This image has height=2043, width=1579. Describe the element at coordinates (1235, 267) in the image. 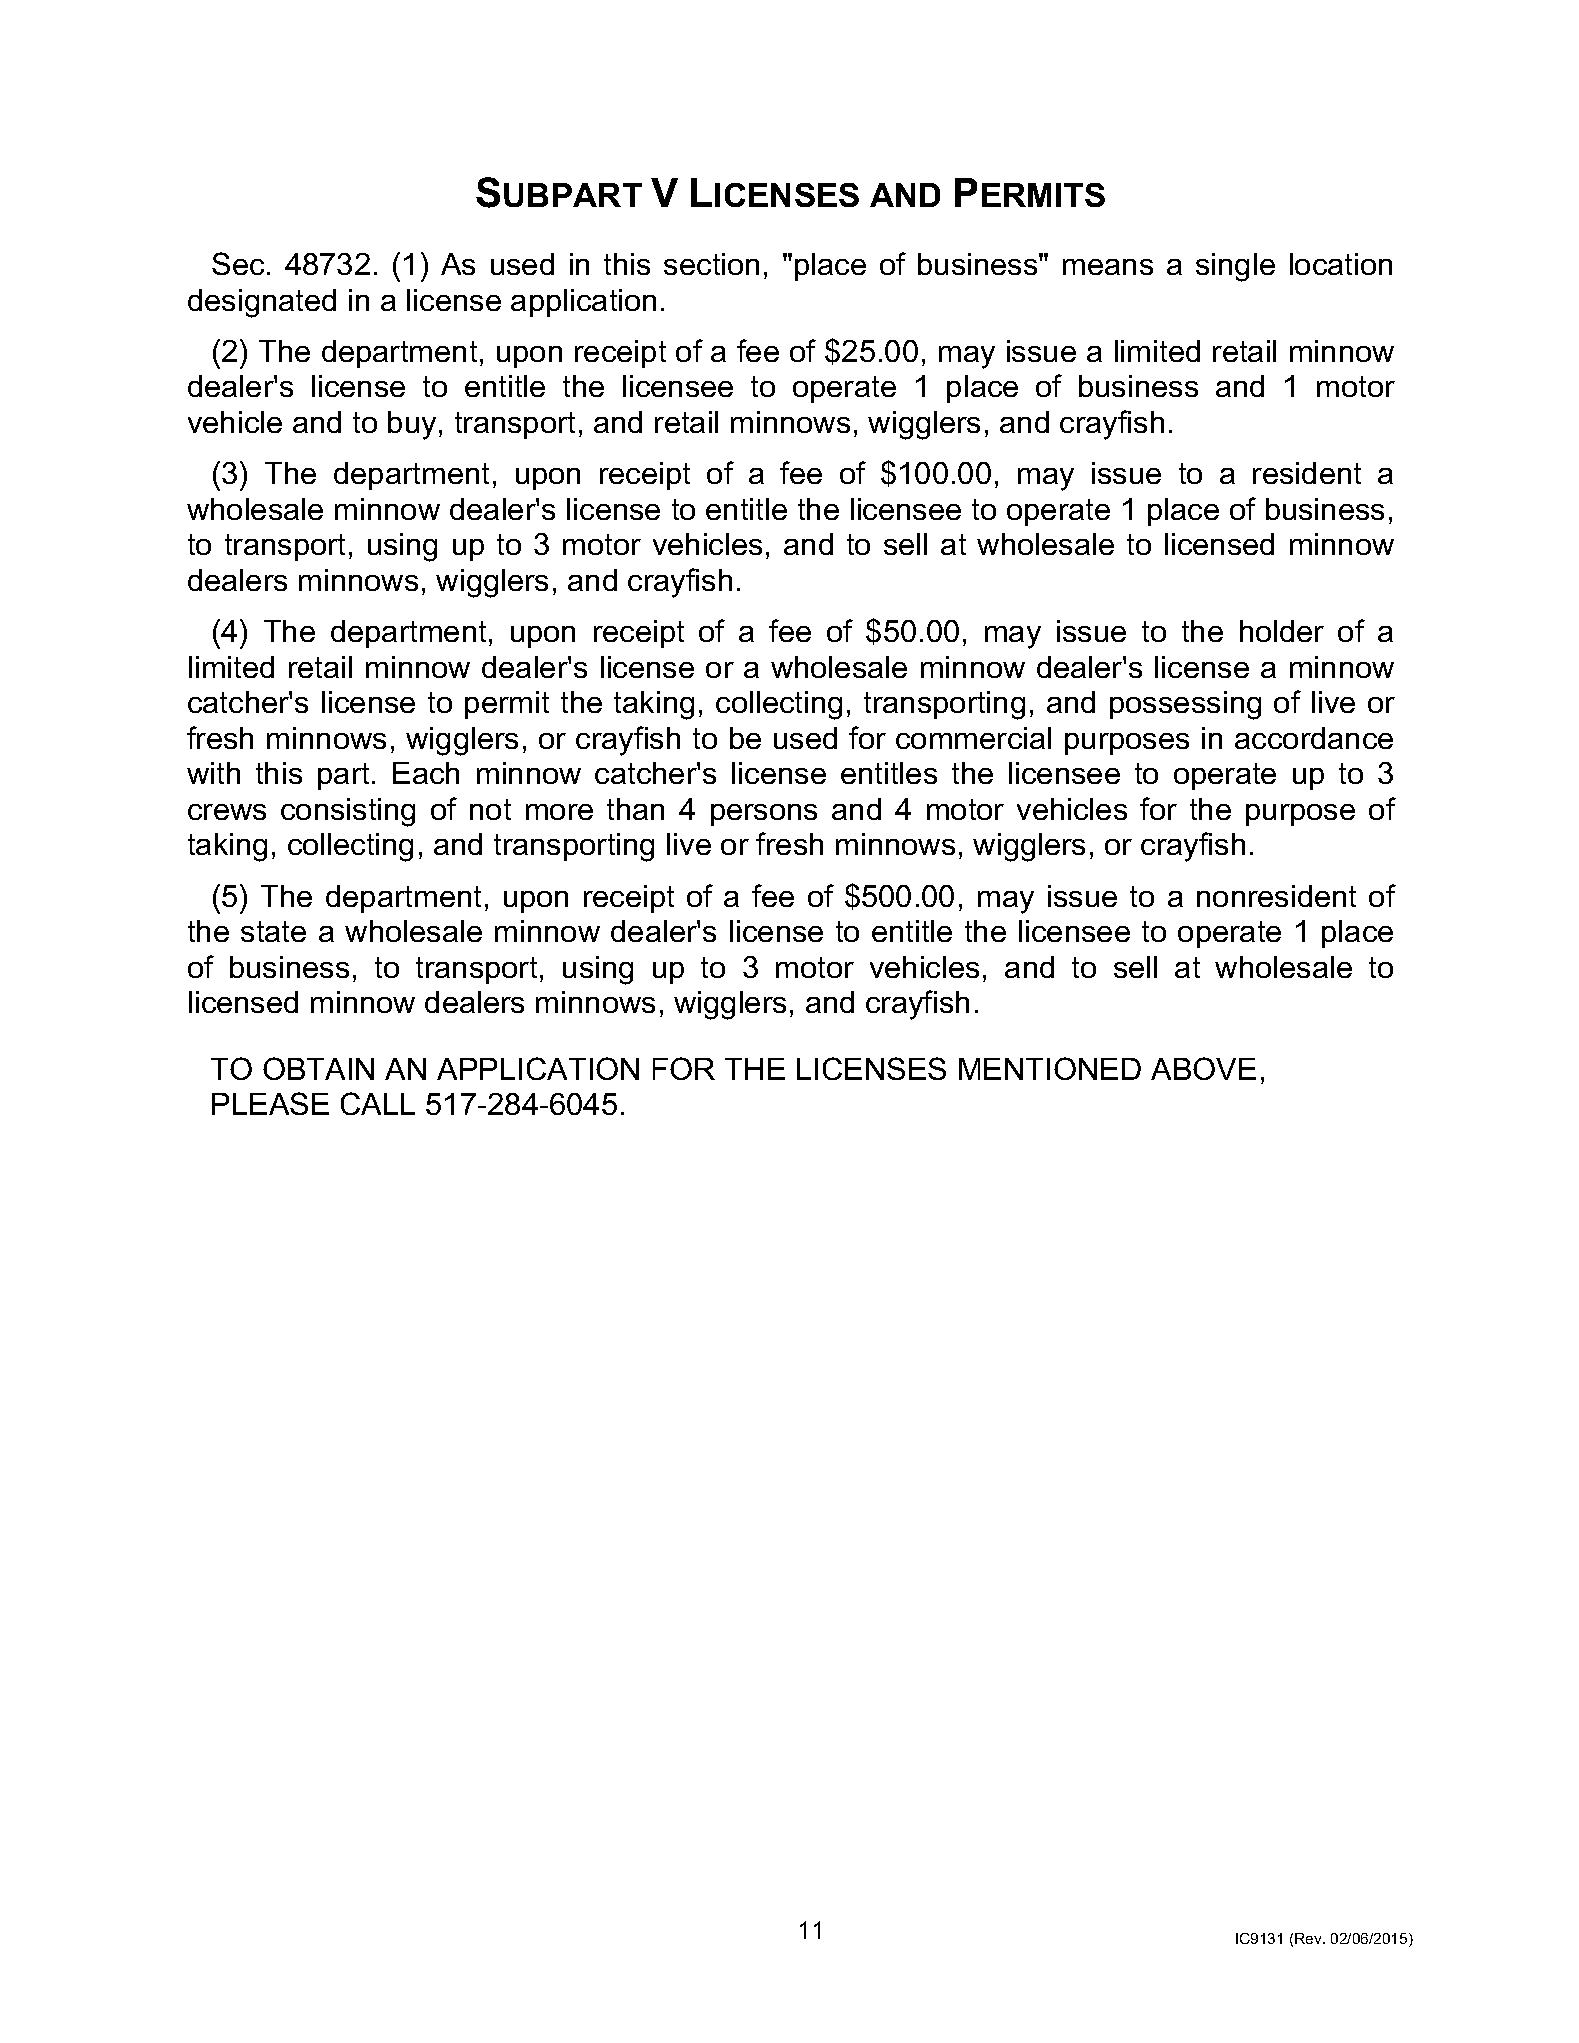

I see `single` at that location.
